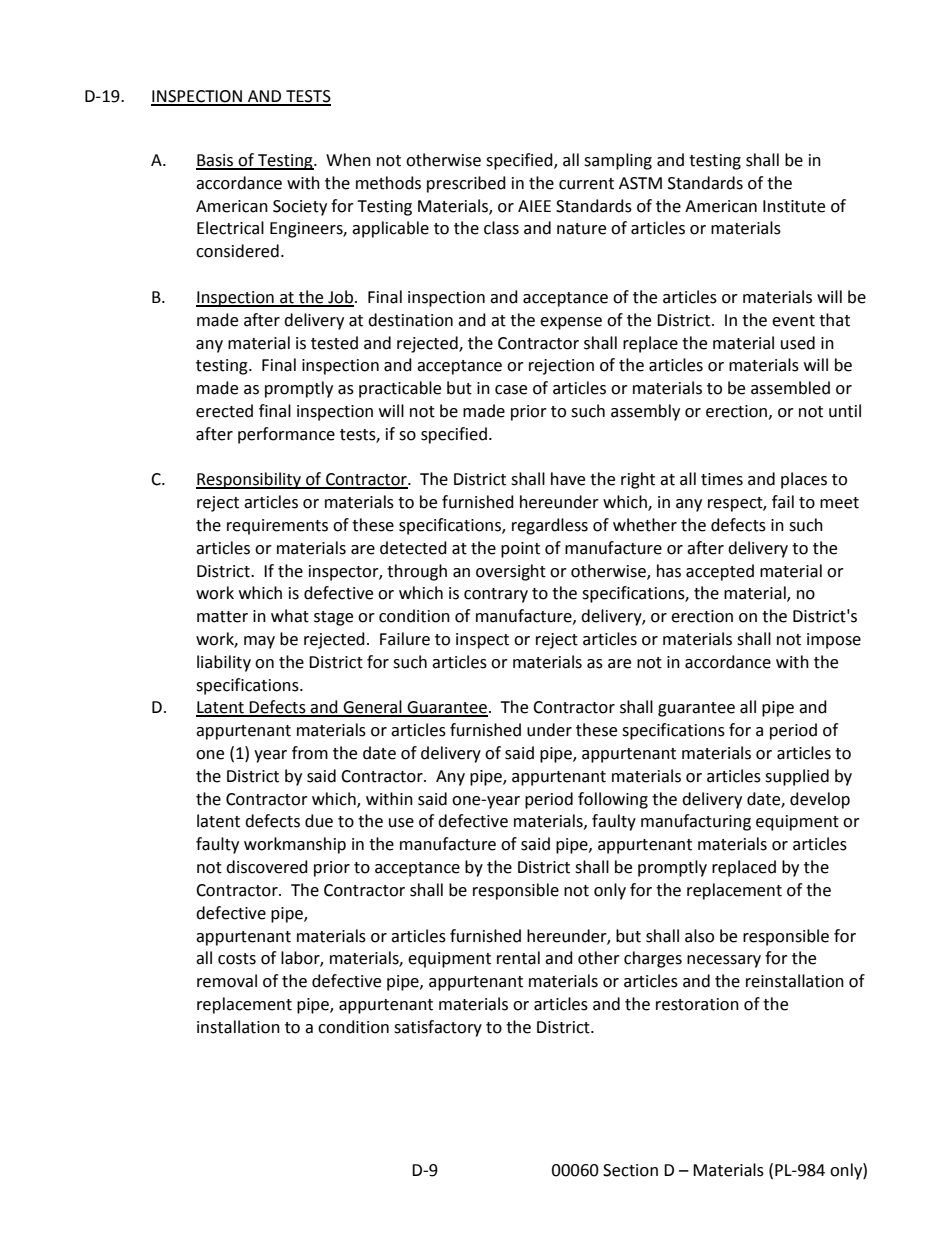 The height and width of the document is (1233, 952). Describe the element at coordinates (259, 642) in the document. I see `may` at that location.
